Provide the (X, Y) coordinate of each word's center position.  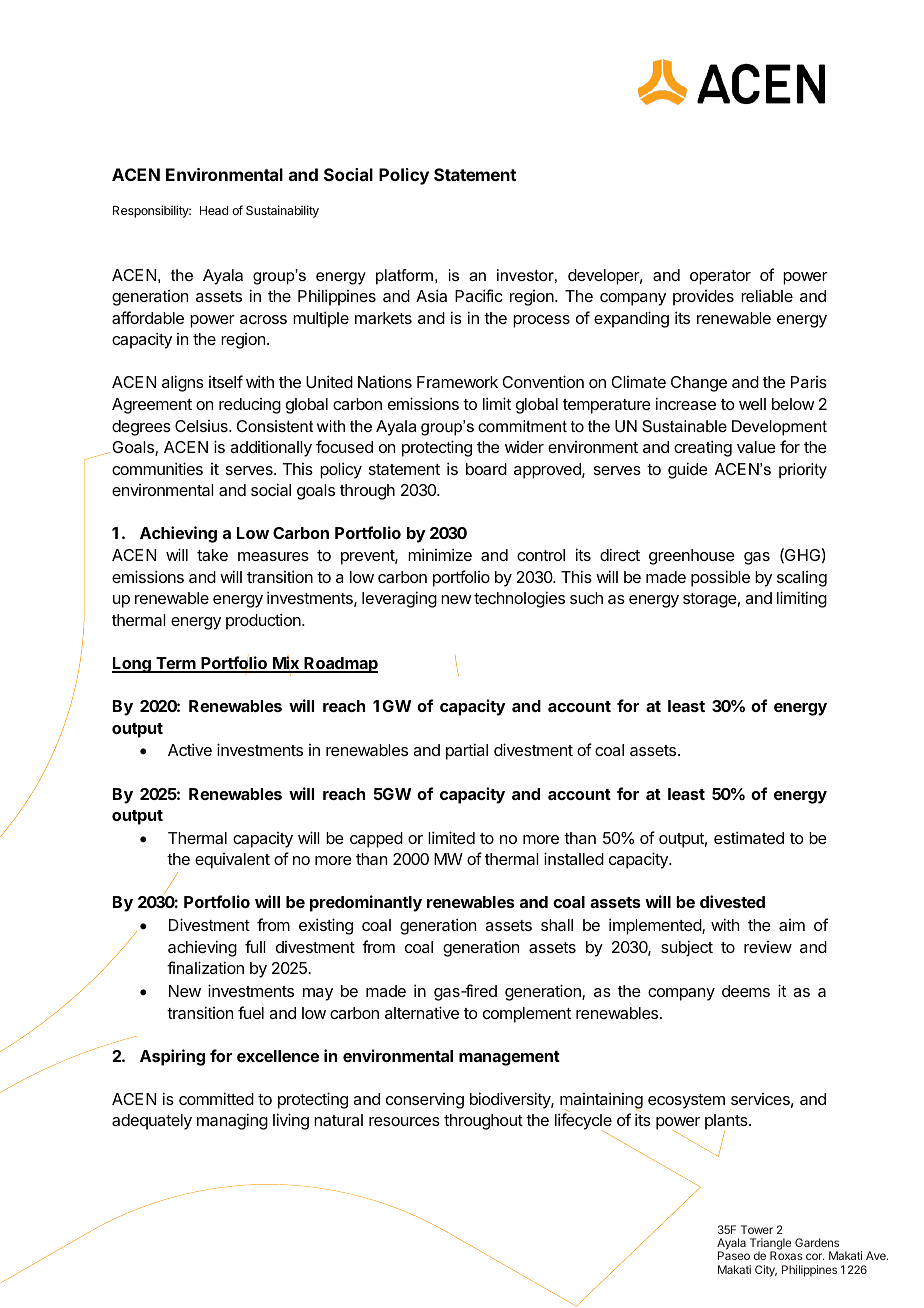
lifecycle (583, 1123)
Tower (757, 1229)
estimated (749, 837)
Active (190, 749)
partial (467, 751)
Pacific (479, 295)
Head (214, 210)
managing (232, 1121)
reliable (767, 295)
